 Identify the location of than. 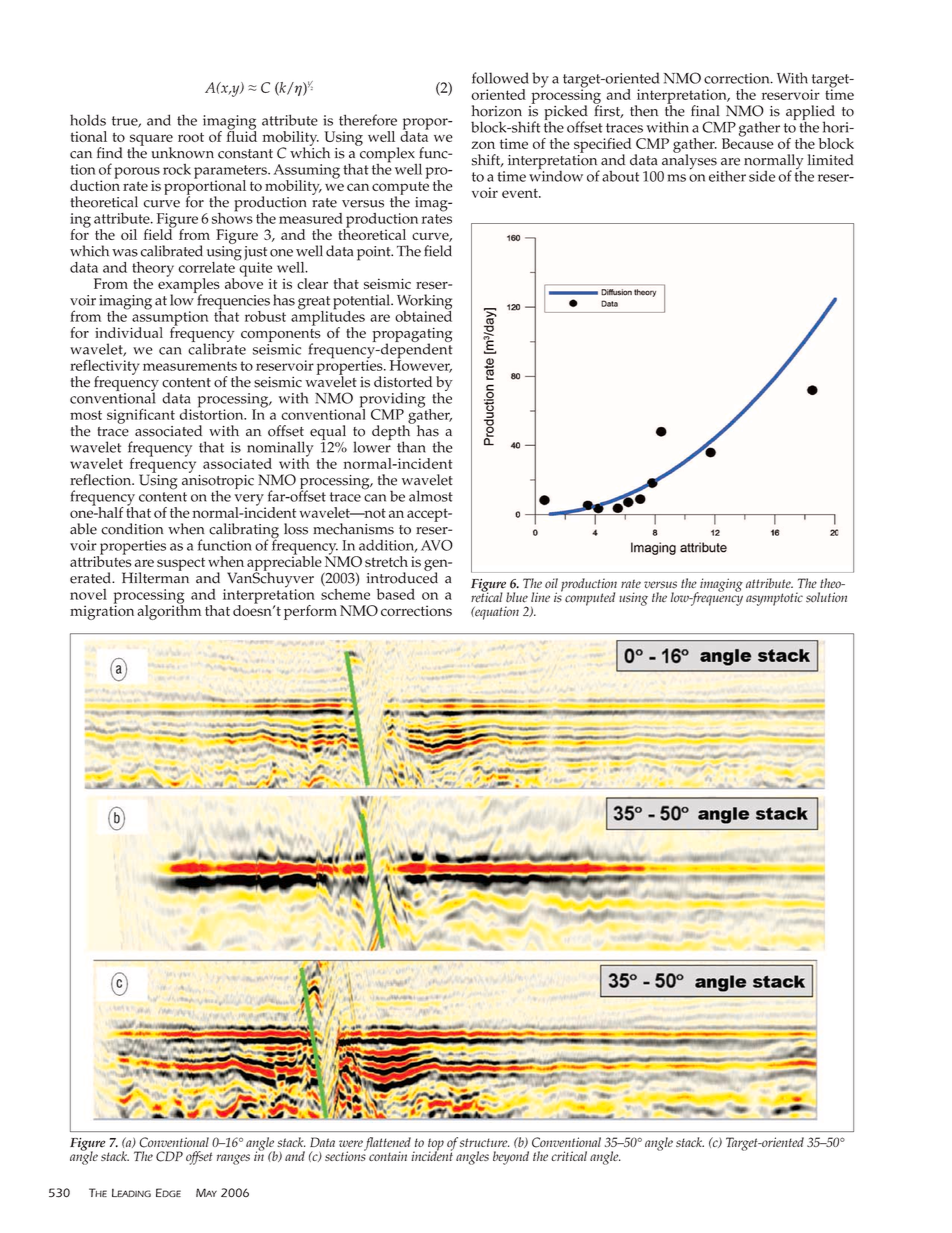
(411, 447).
